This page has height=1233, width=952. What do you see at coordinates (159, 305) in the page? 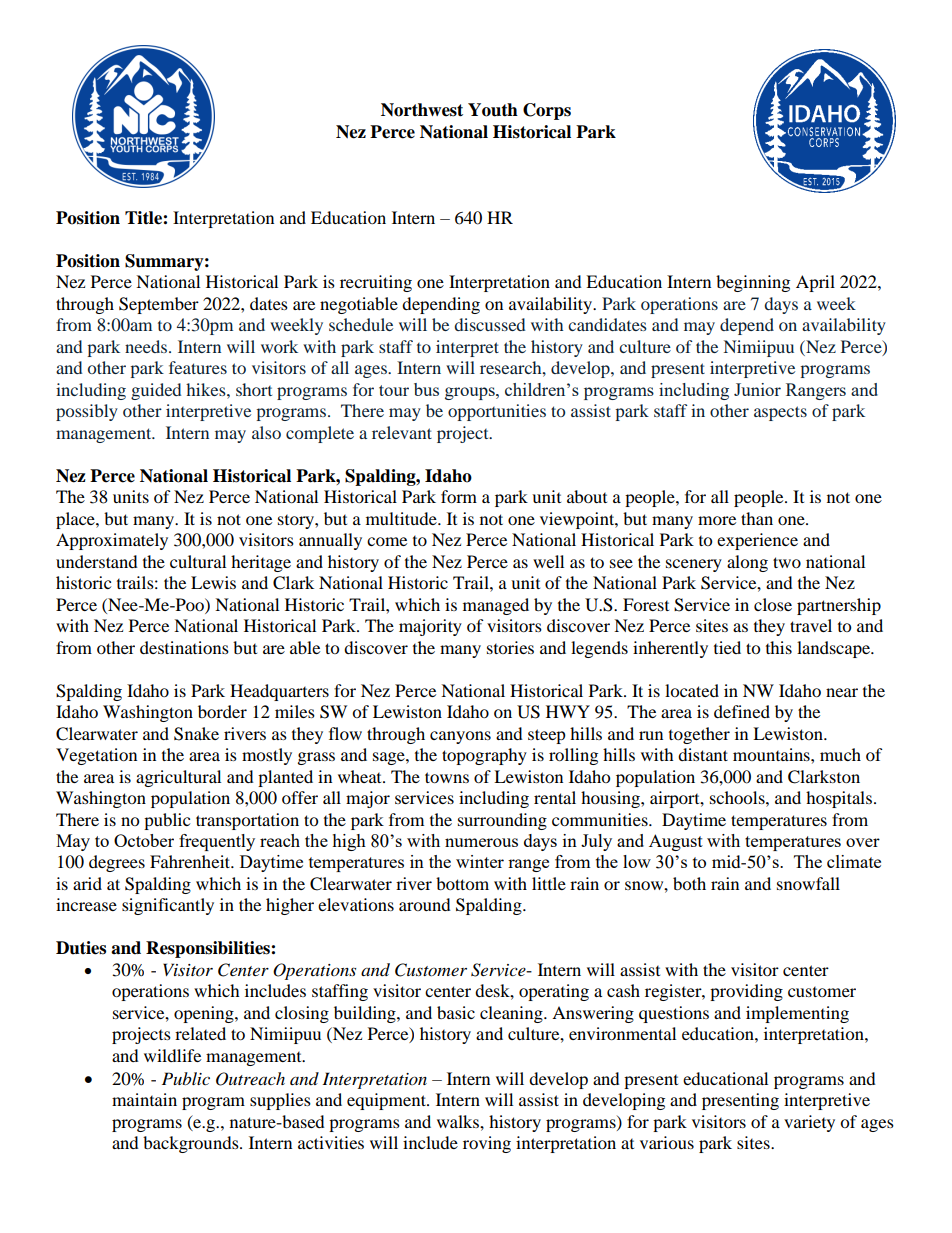
I see `September` at bounding box center [159, 305].
